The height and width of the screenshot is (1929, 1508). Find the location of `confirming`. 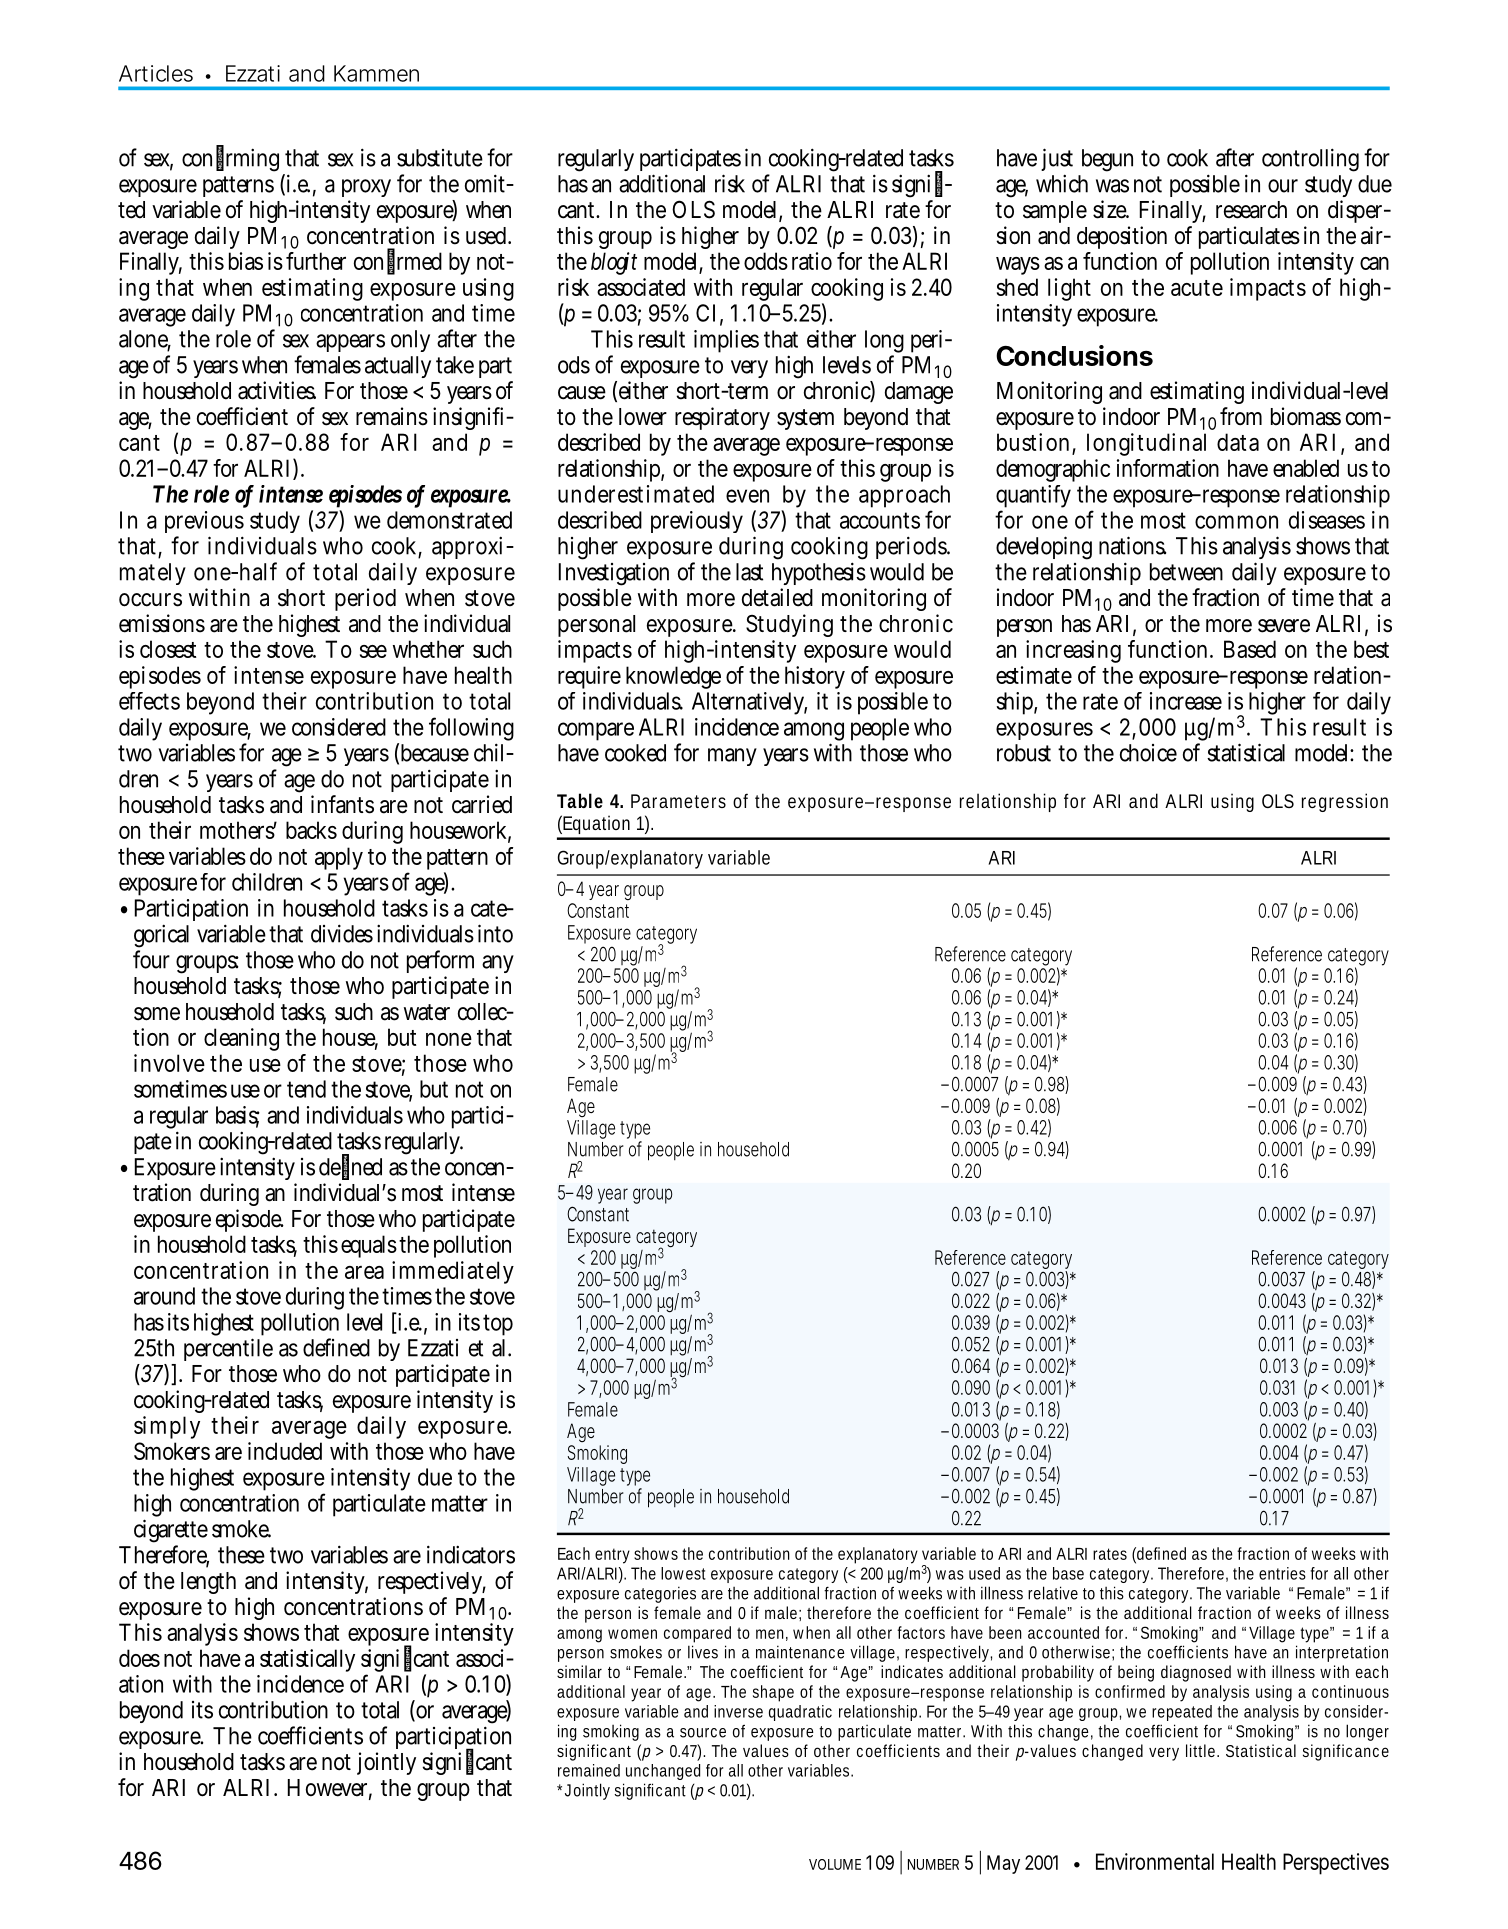

confirming is located at coordinates (230, 159).
